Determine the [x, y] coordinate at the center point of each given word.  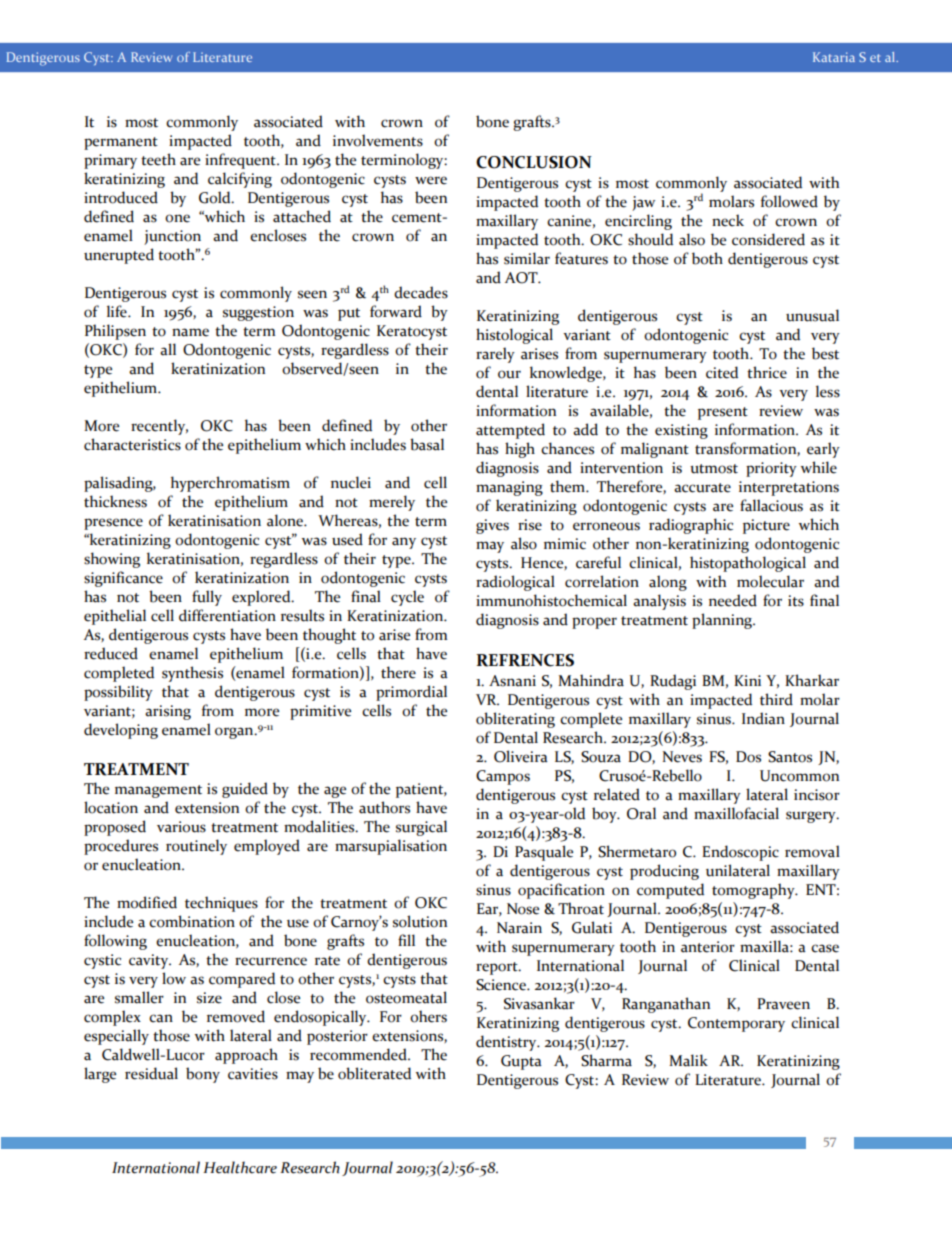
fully [207, 598]
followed [789, 201]
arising [168, 712]
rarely [495, 355]
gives [492, 526]
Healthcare [240, 1167]
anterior [708, 947]
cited [722, 372]
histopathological [748, 564]
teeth [158, 159]
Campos [503, 777]
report [498, 968]
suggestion [258, 313]
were [431, 180]
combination [192, 921]
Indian [763, 718]
